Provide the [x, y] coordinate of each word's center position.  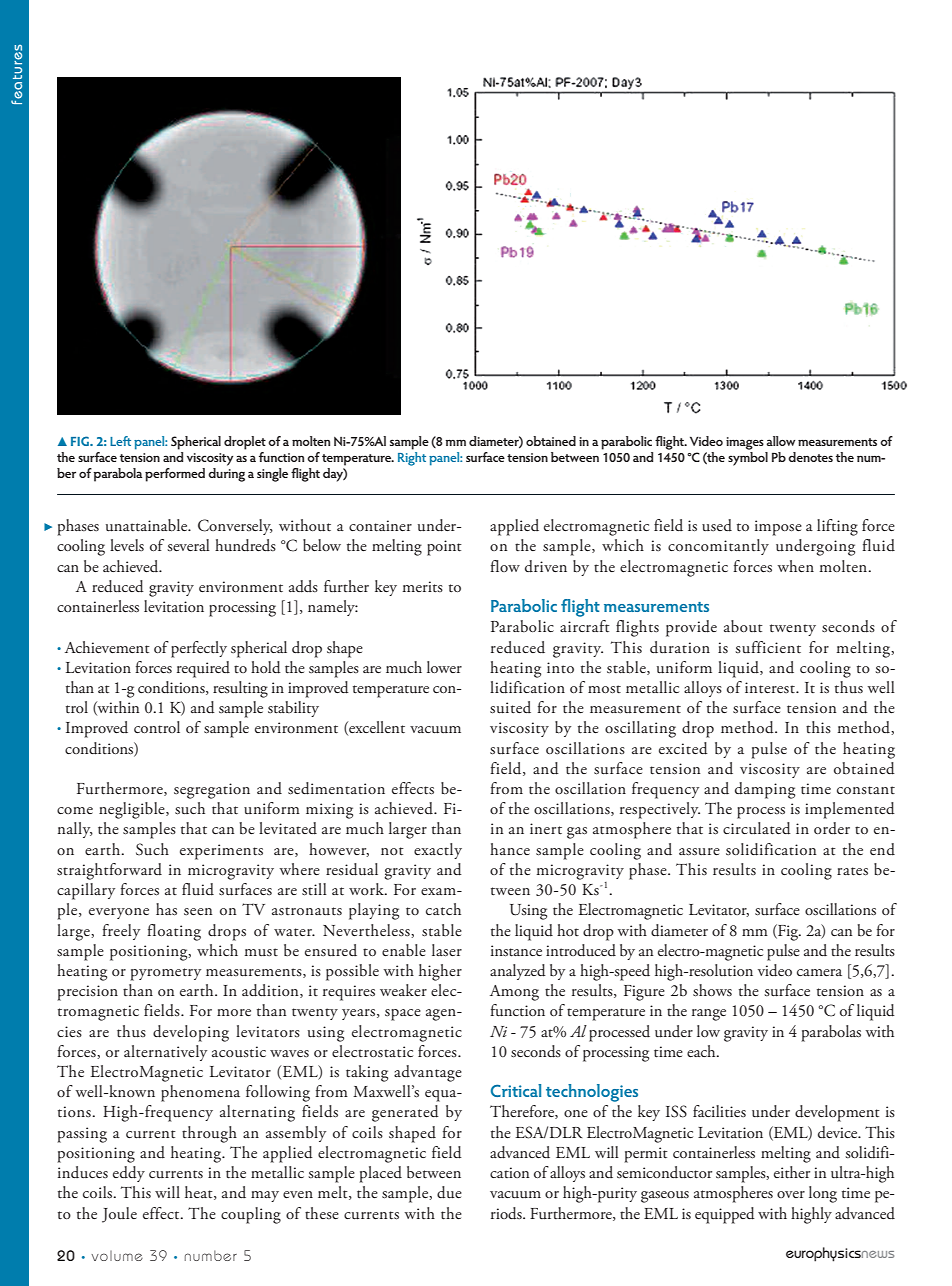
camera [819, 972]
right [412, 459]
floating [174, 932]
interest [771, 688]
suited [510, 707]
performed [175, 475]
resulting [240, 689]
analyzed [518, 972]
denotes [810, 457]
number [211, 1255]
